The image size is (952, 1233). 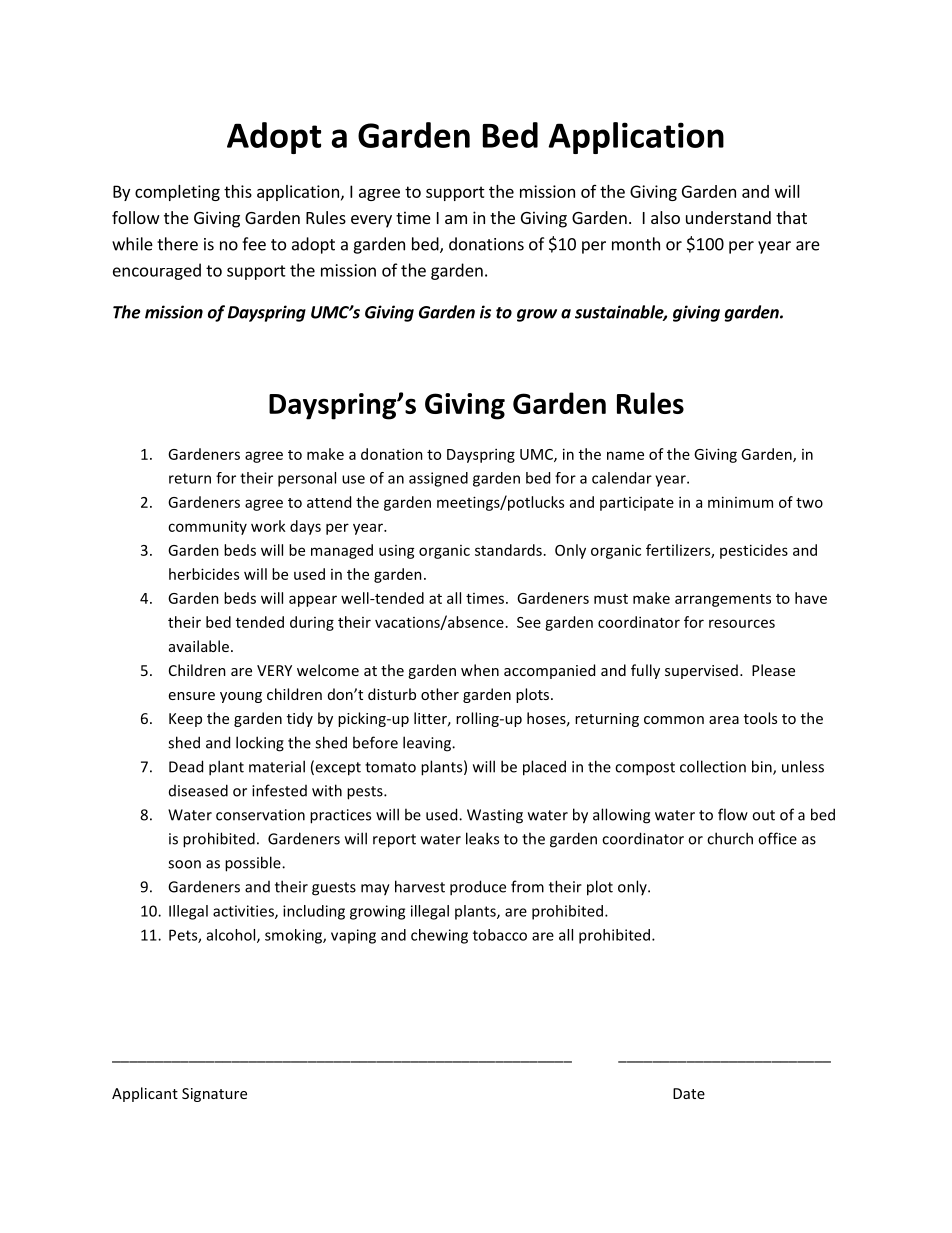 I want to click on assigned, so click(x=438, y=479).
